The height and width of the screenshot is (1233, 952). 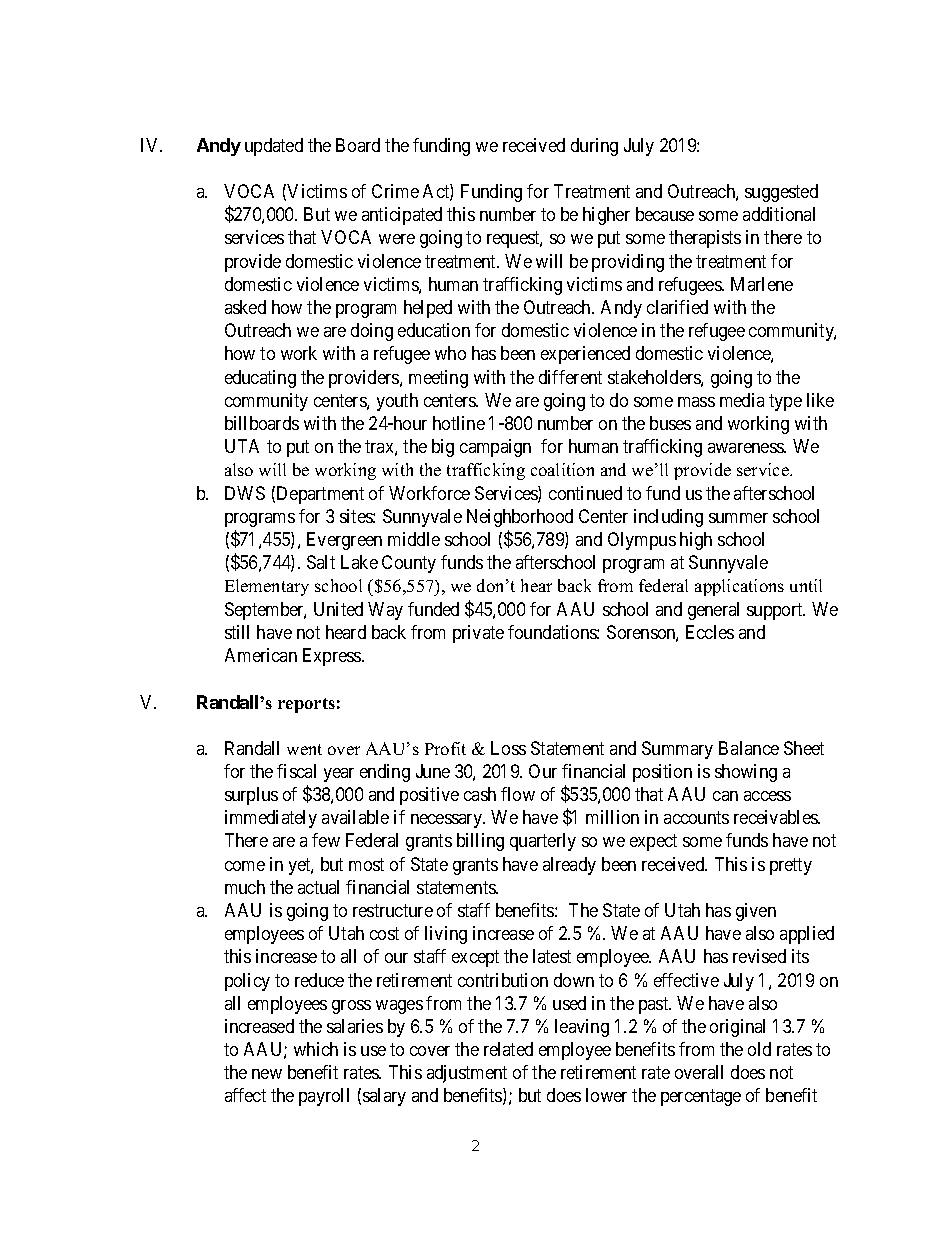 I want to click on type, so click(x=785, y=402).
